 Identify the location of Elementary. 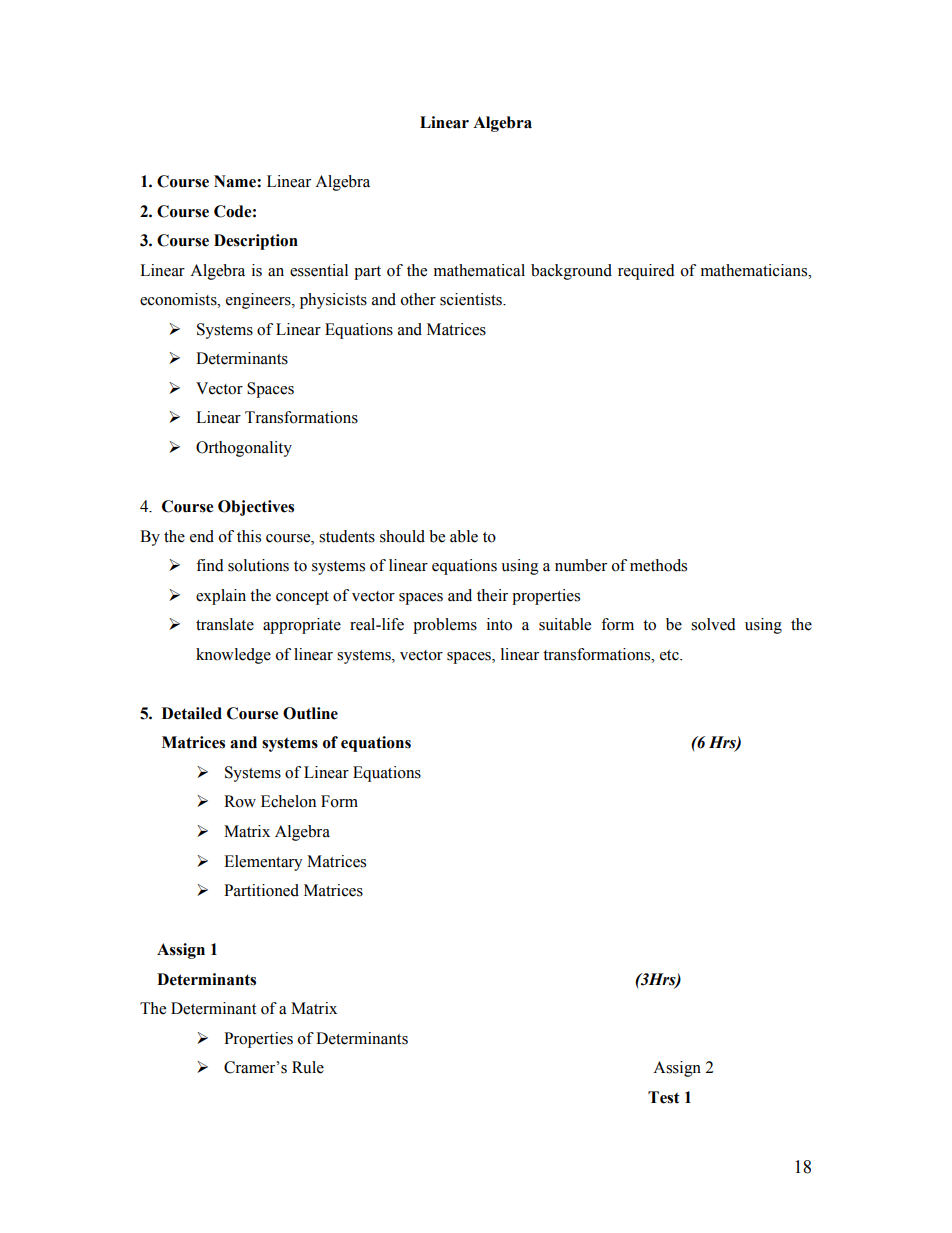
(263, 863).
